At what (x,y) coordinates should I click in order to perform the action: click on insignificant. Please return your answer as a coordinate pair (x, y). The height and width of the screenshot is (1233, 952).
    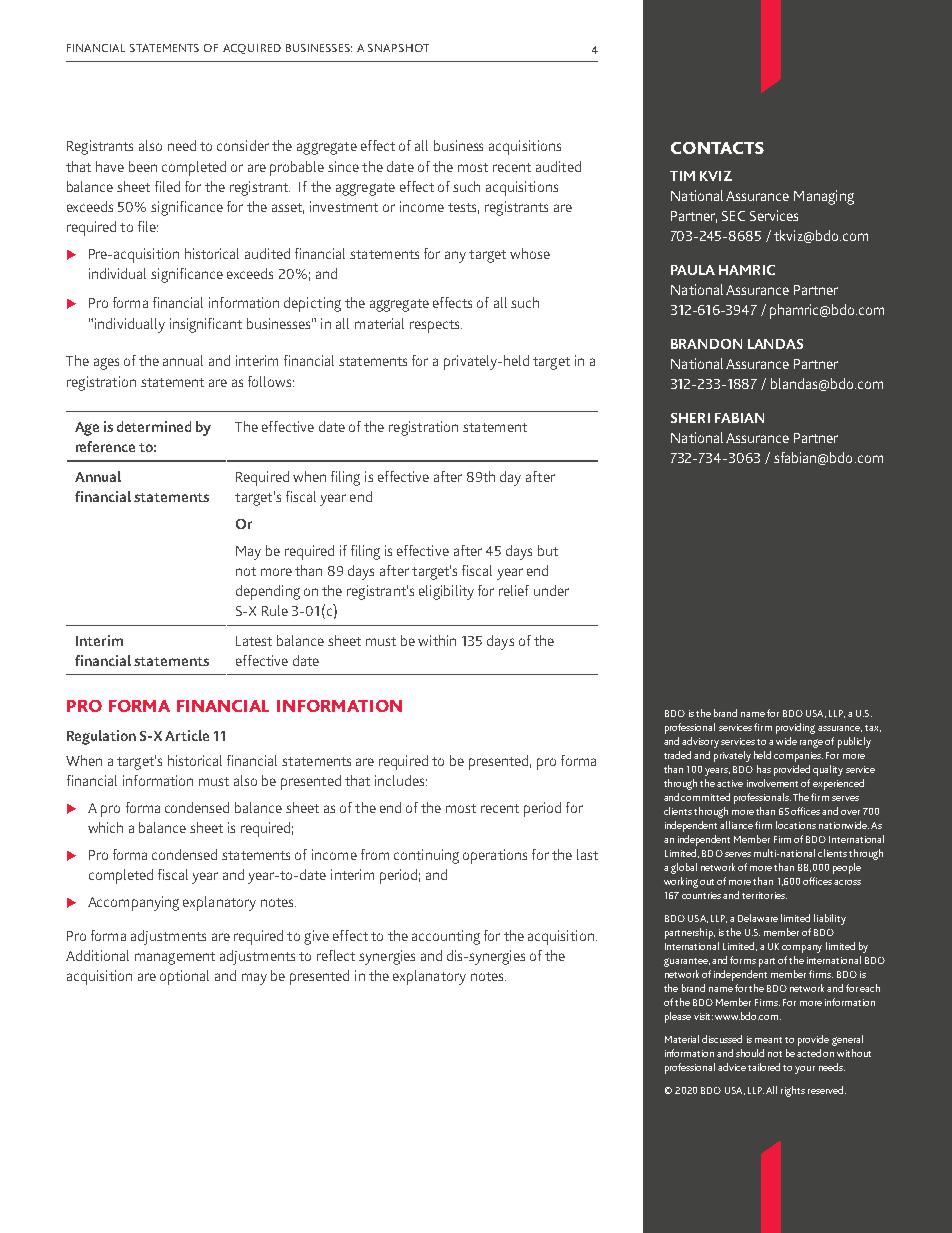
    Looking at the image, I should click on (206, 325).
